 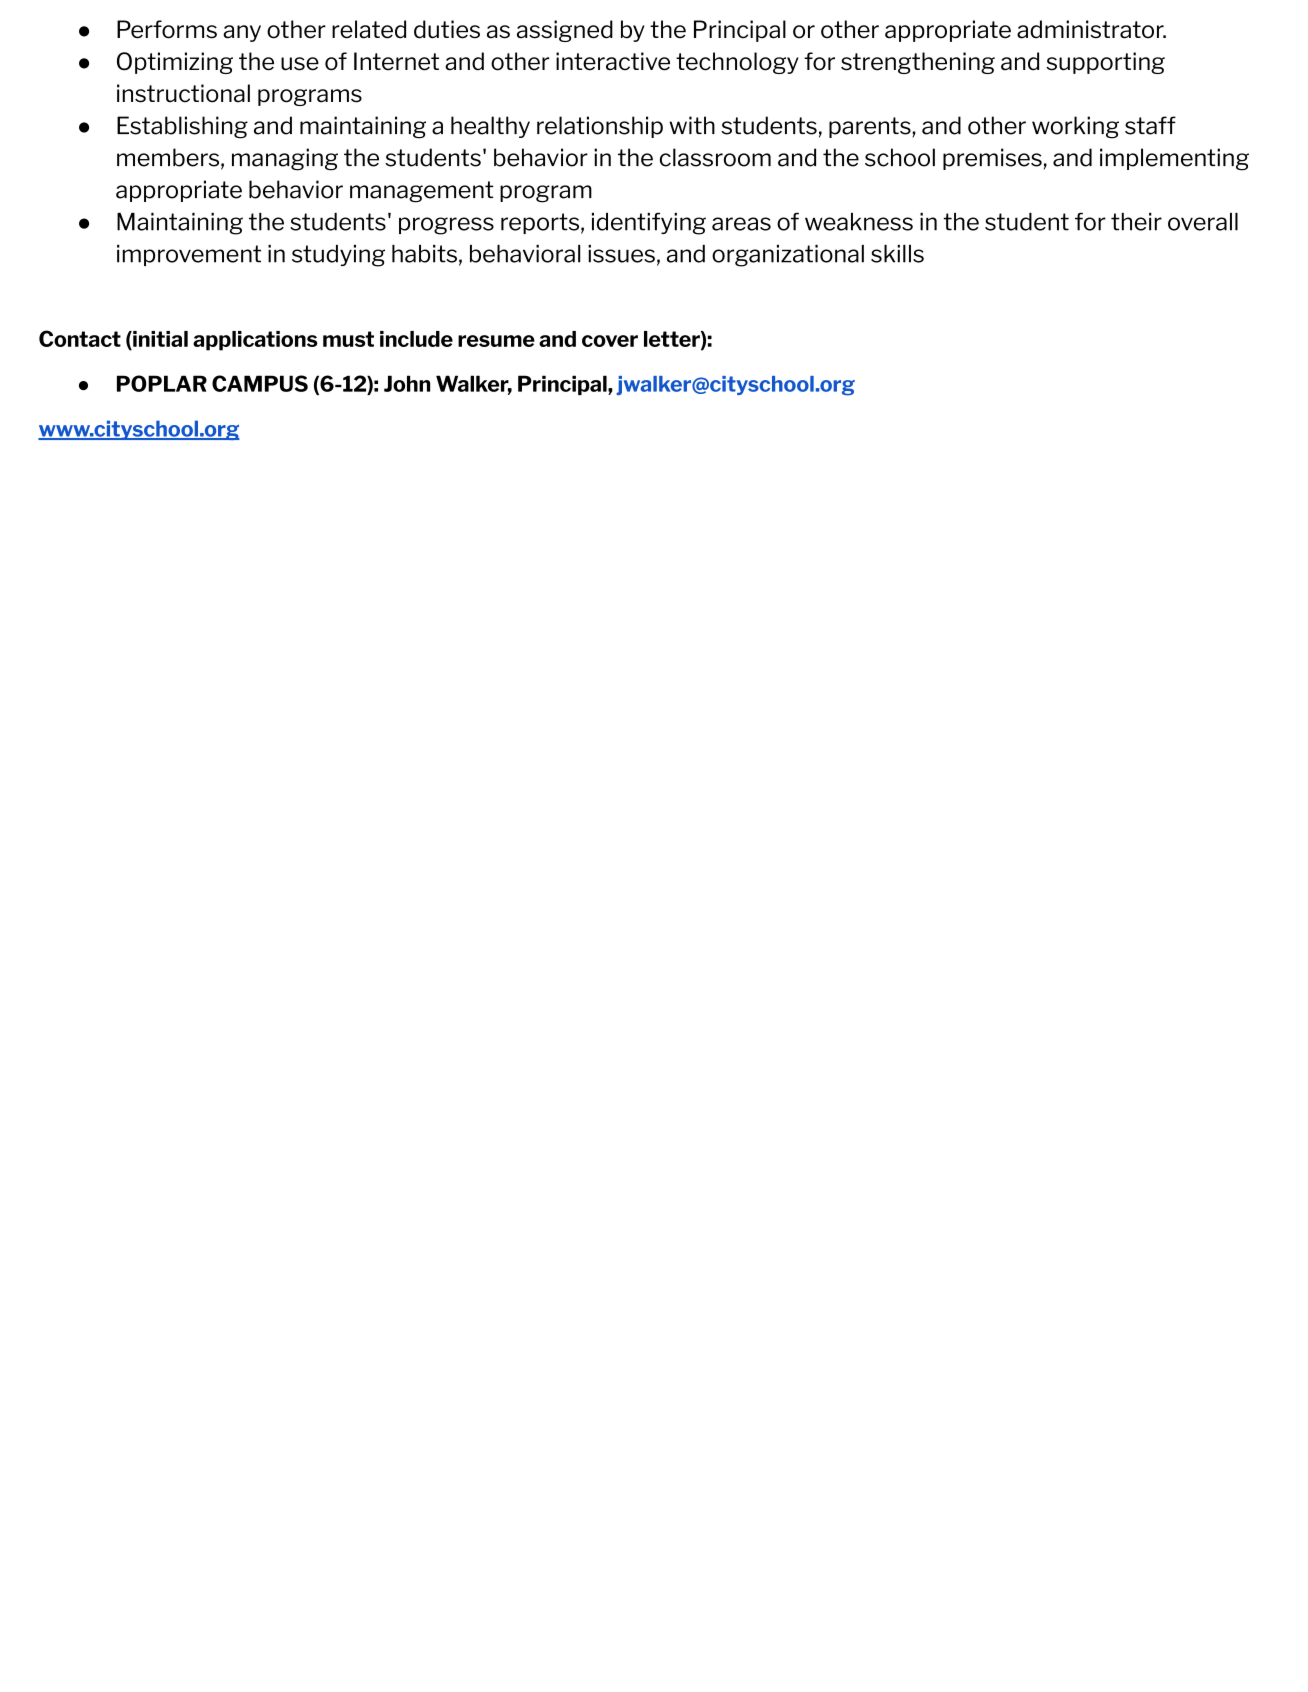 What do you see at coordinates (1136, 222) in the image?
I see `their` at bounding box center [1136, 222].
